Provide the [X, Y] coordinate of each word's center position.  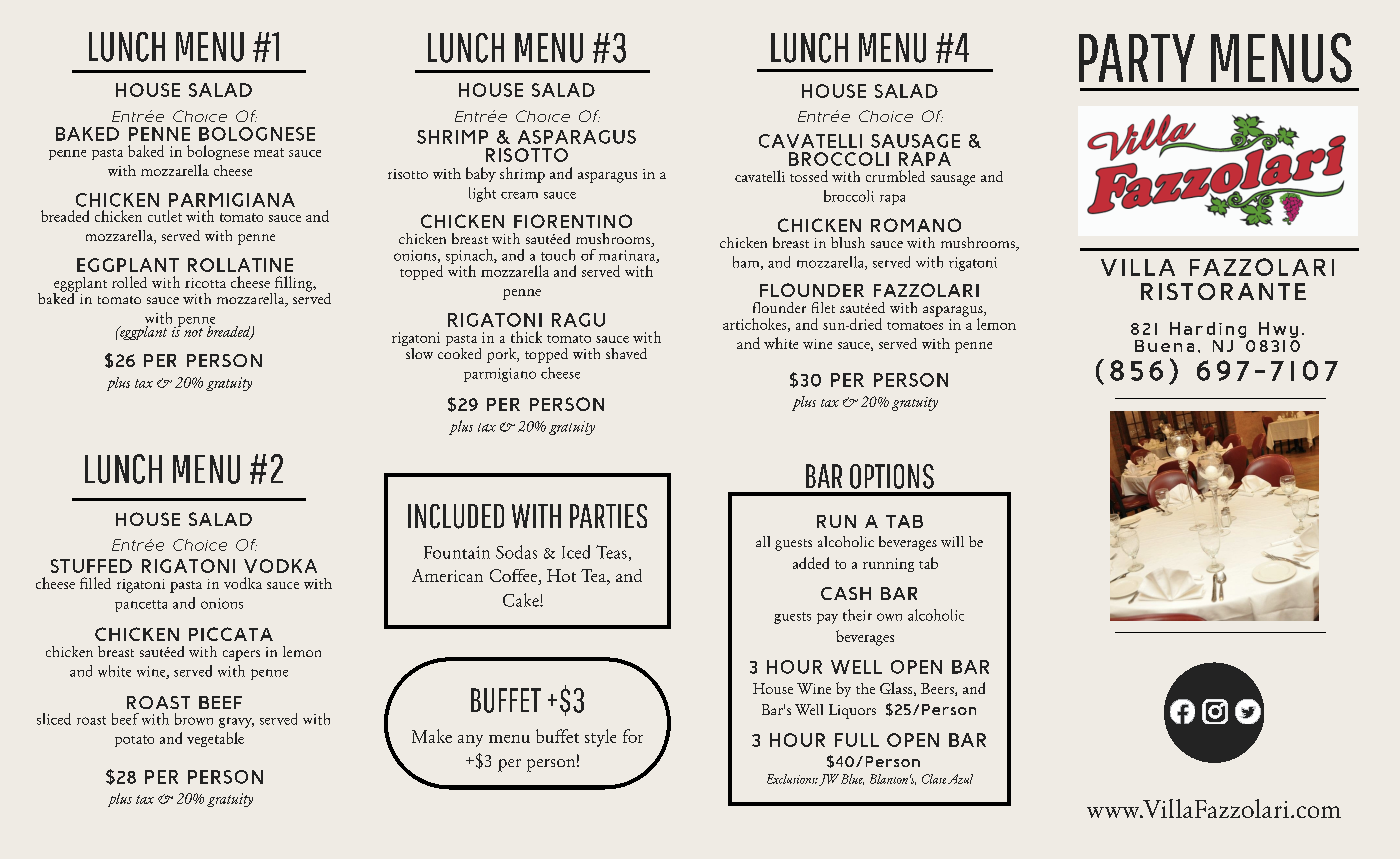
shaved [626, 353]
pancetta [141, 606]
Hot [561, 575]
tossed [809, 176]
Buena [1164, 346]
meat [269, 152]
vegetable [215, 739]
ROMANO [916, 225]
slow [418, 352]
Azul [960, 779]
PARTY [1137, 58]
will [952, 541]
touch [558, 255]
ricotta [205, 283]
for [633, 736]
